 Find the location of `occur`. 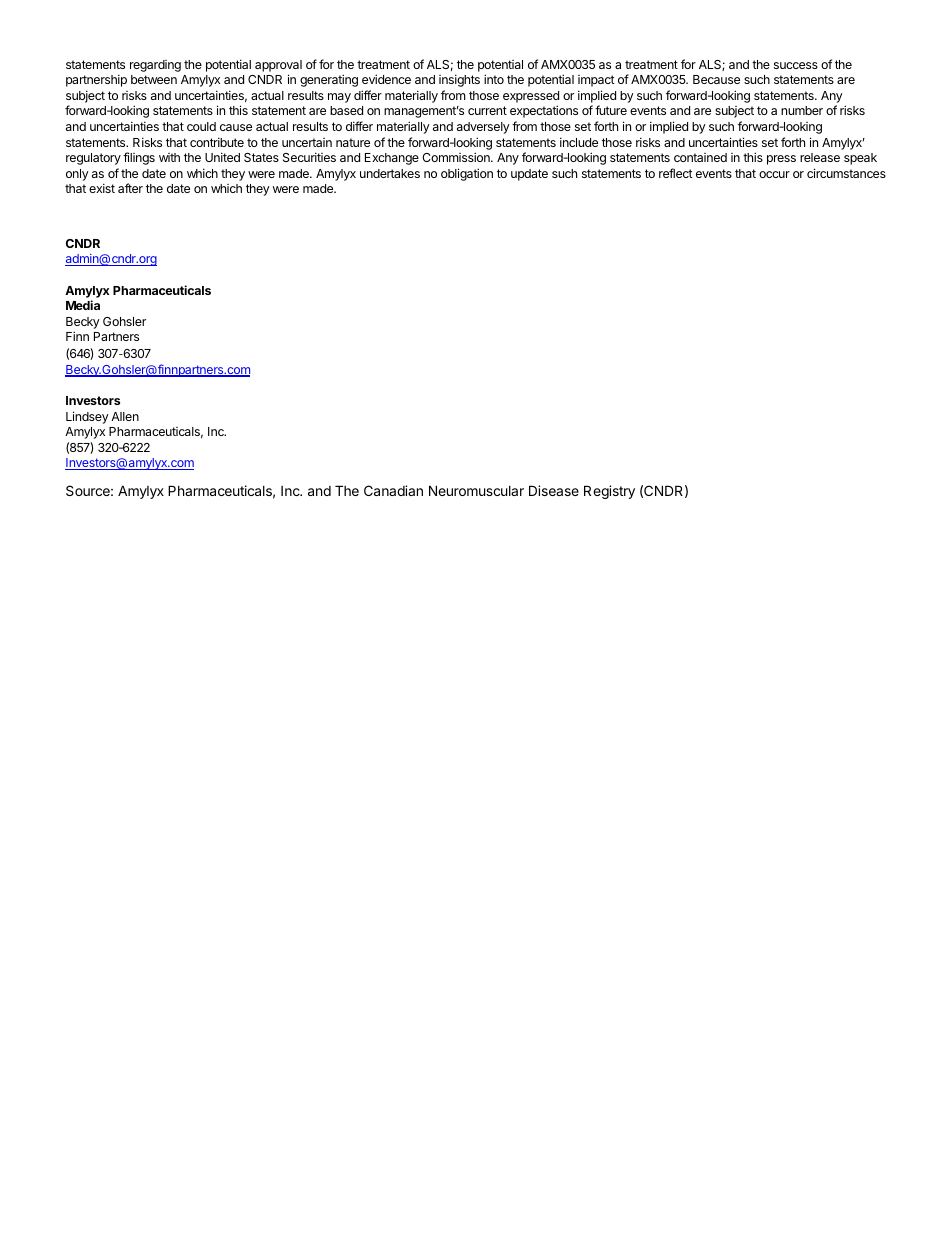

occur is located at coordinates (774, 174).
